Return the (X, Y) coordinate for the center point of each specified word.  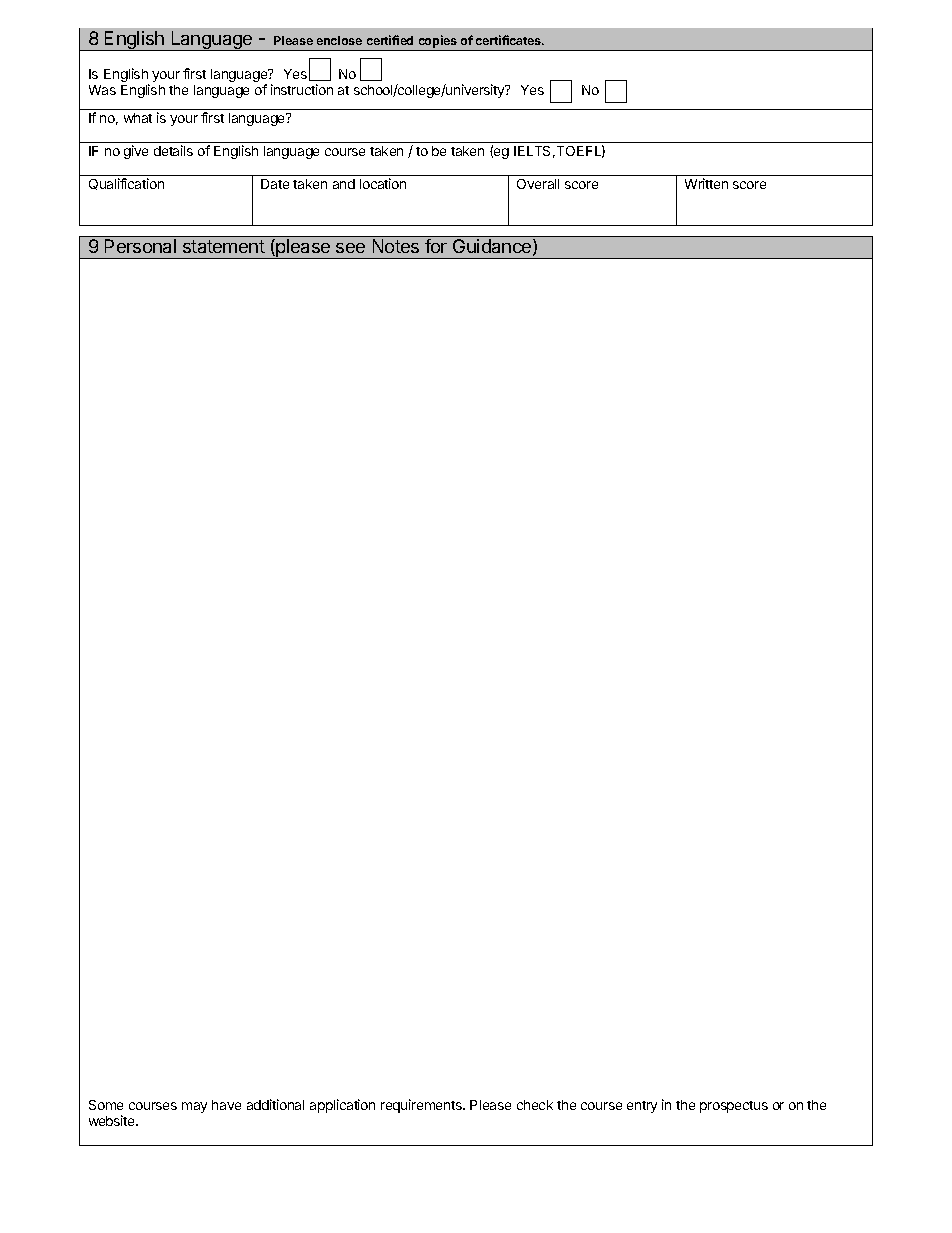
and (344, 184)
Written (706, 183)
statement (224, 246)
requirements (422, 1106)
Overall (538, 184)
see (350, 248)
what (138, 118)
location (383, 183)
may (194, 1107)
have (226, 1105)
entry (642, 1107)
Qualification (126, 184)
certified (390, 40)
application (342, 1106)
